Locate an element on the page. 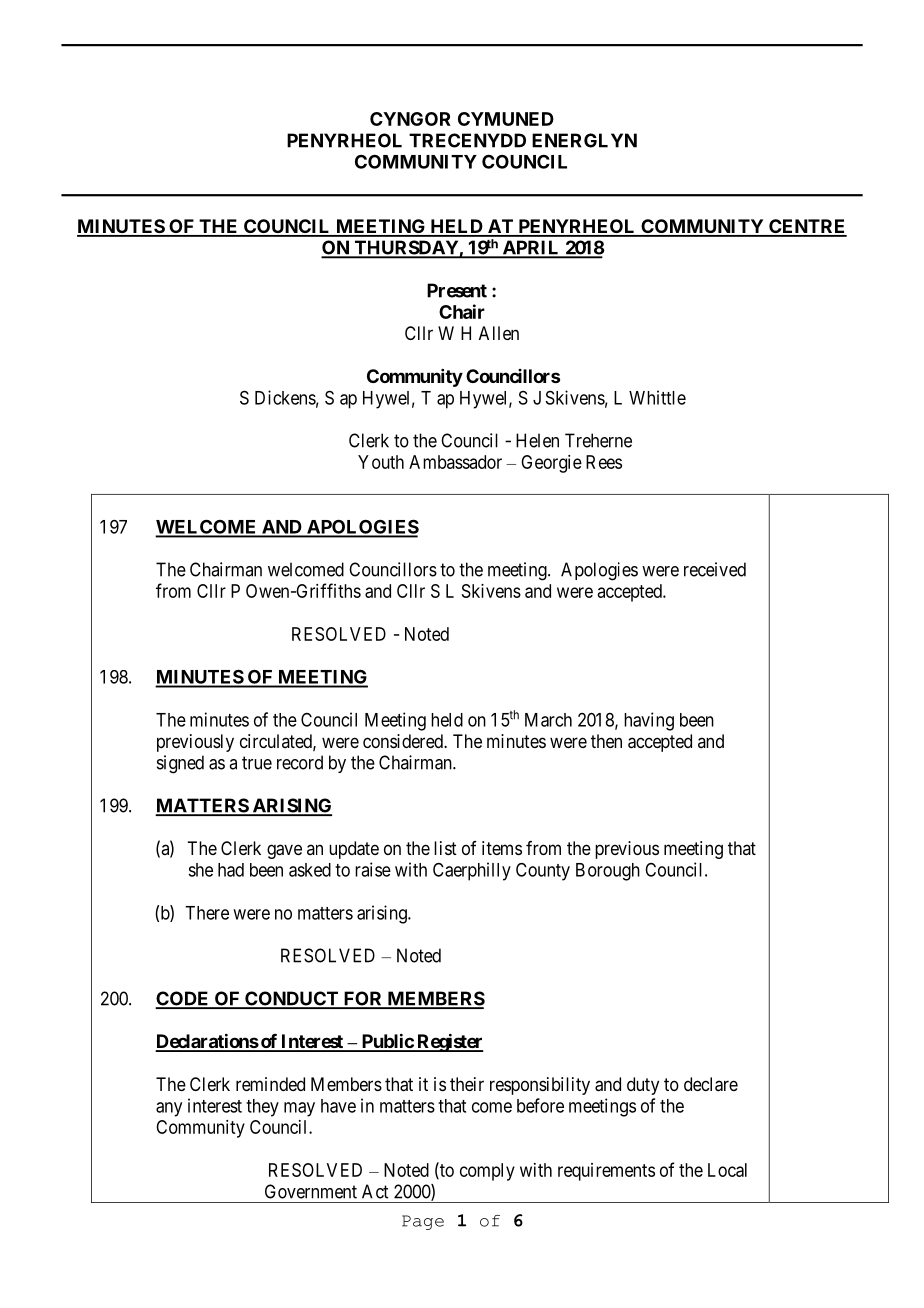 Image resolution: width=924 pixels, height=1308 pixels. declare is located at coordinates (711, 1084).
